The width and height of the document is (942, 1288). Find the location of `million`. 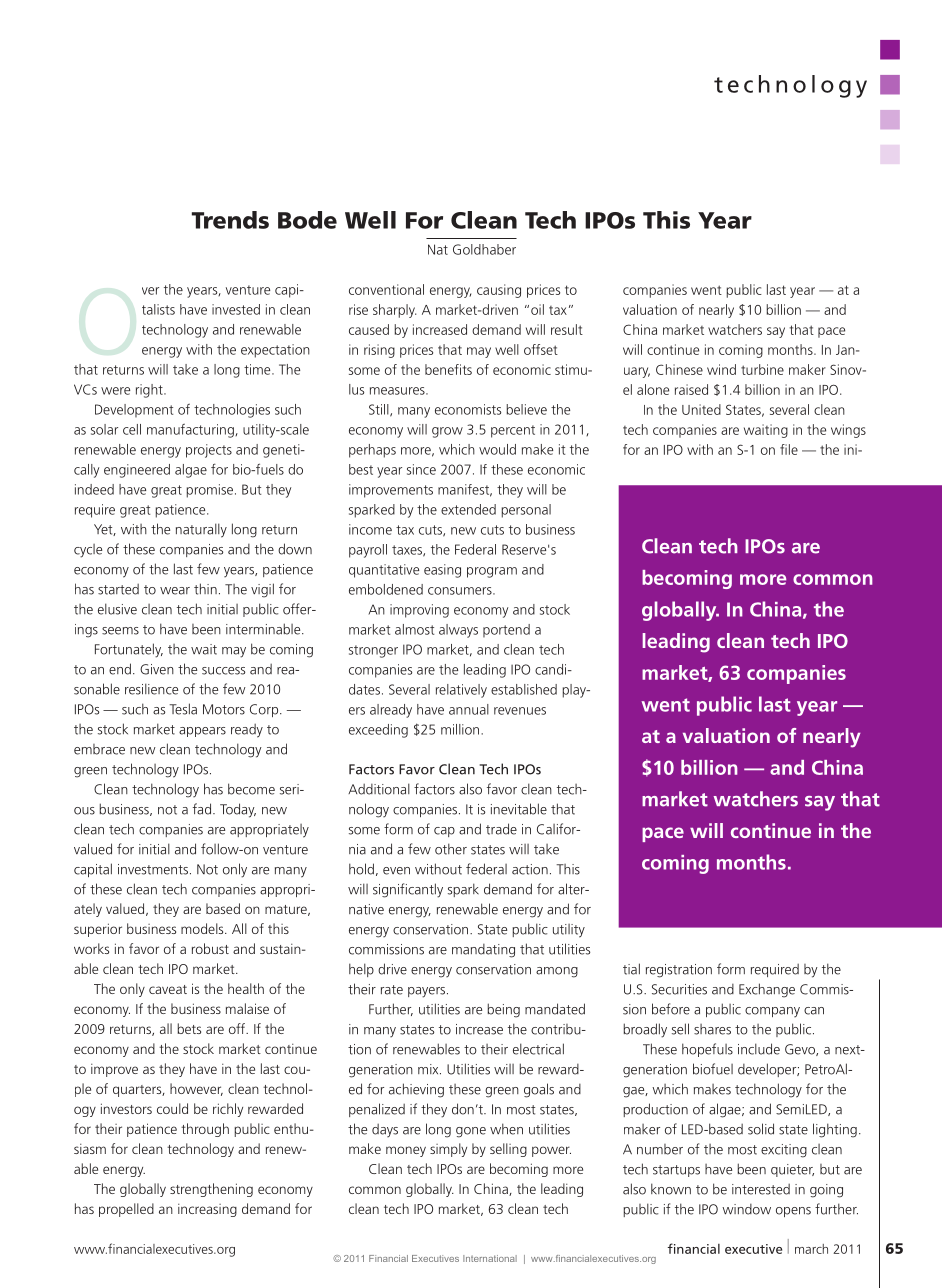

million is located at coordinates (461, 729).
